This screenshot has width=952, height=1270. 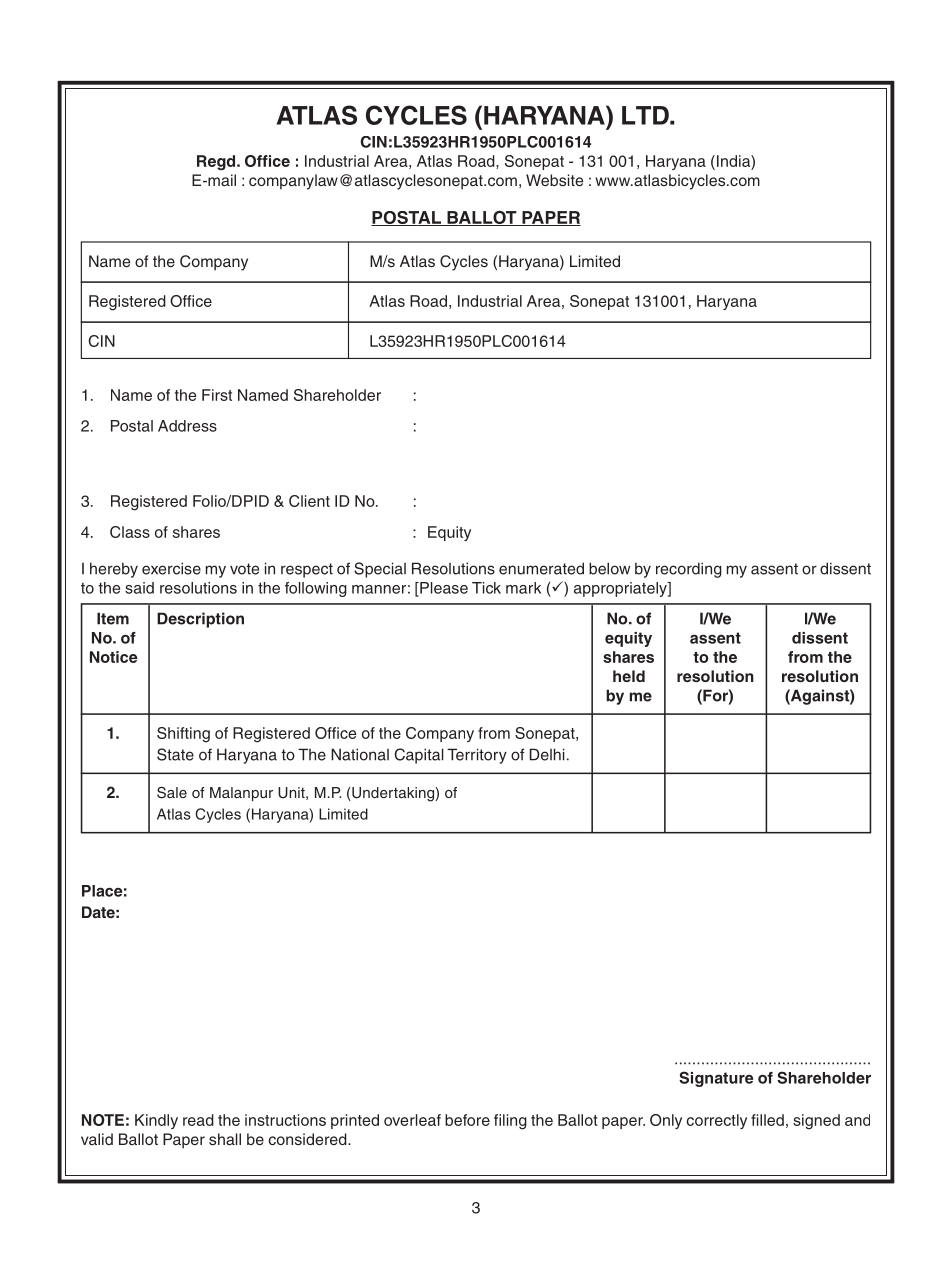 I want to click on before, so click(x=467, y=1120).
